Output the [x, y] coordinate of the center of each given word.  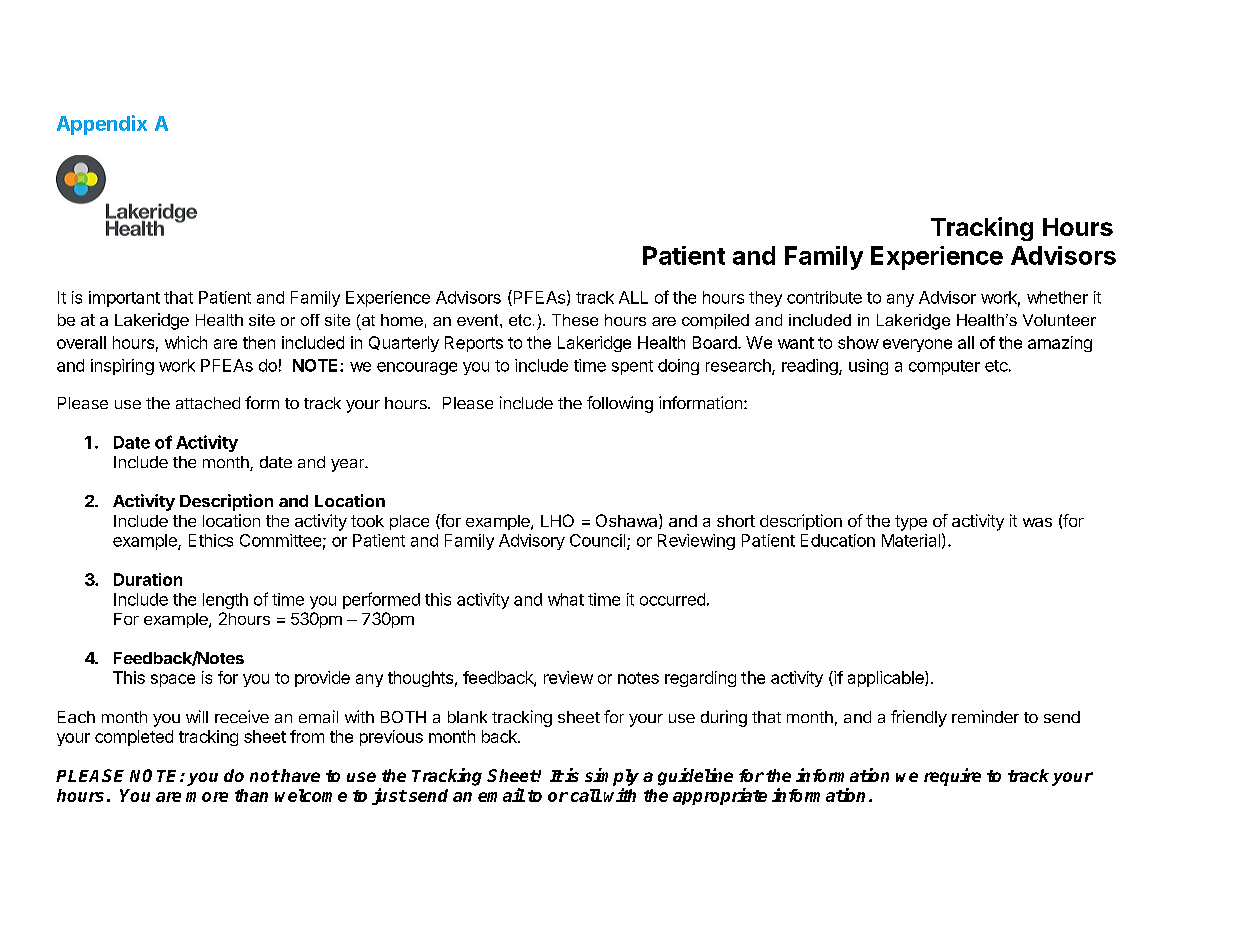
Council [599, 541]
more [207, 797]
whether [1057, 297]
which [186, 342]
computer [944, 367]
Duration [148, 579]
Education [838, 540]
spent [632, 367]
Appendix [102, 125]
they [765, 299]
